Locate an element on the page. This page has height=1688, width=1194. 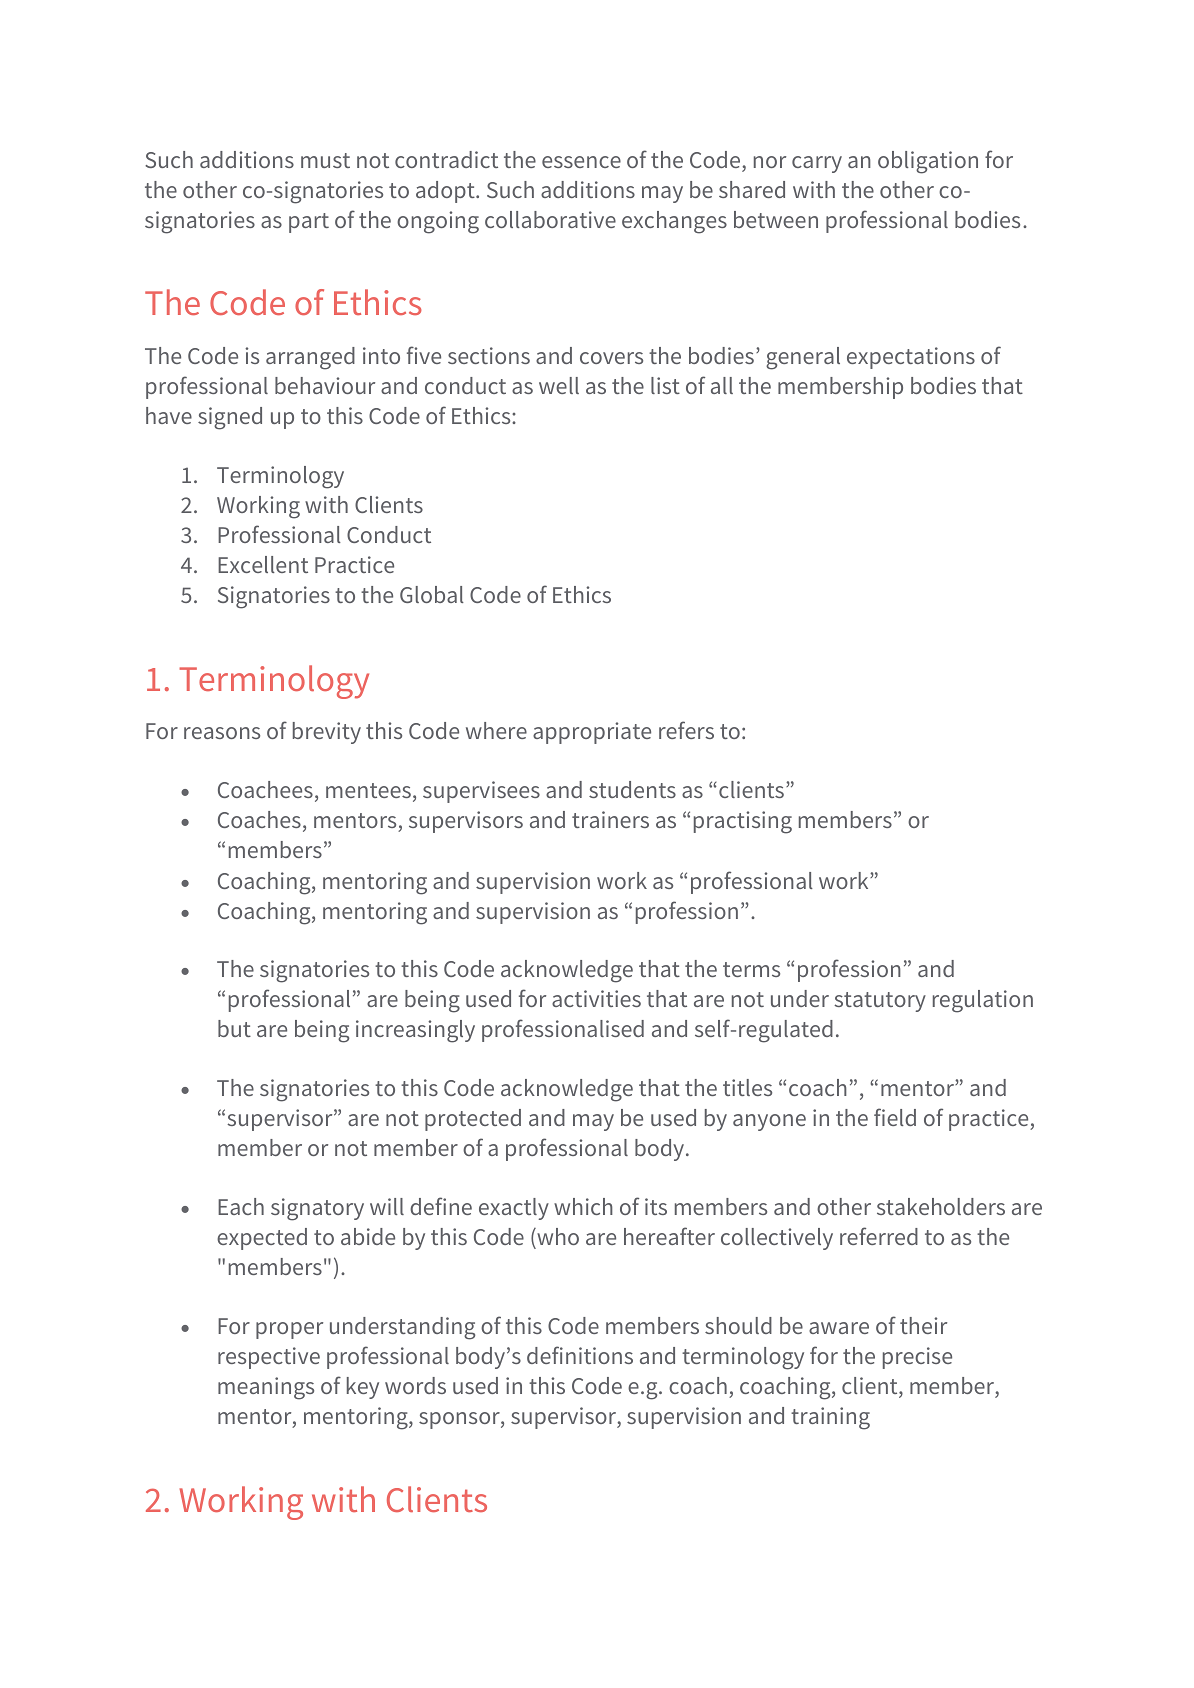
obligation is located at coordinates (928, 162).
